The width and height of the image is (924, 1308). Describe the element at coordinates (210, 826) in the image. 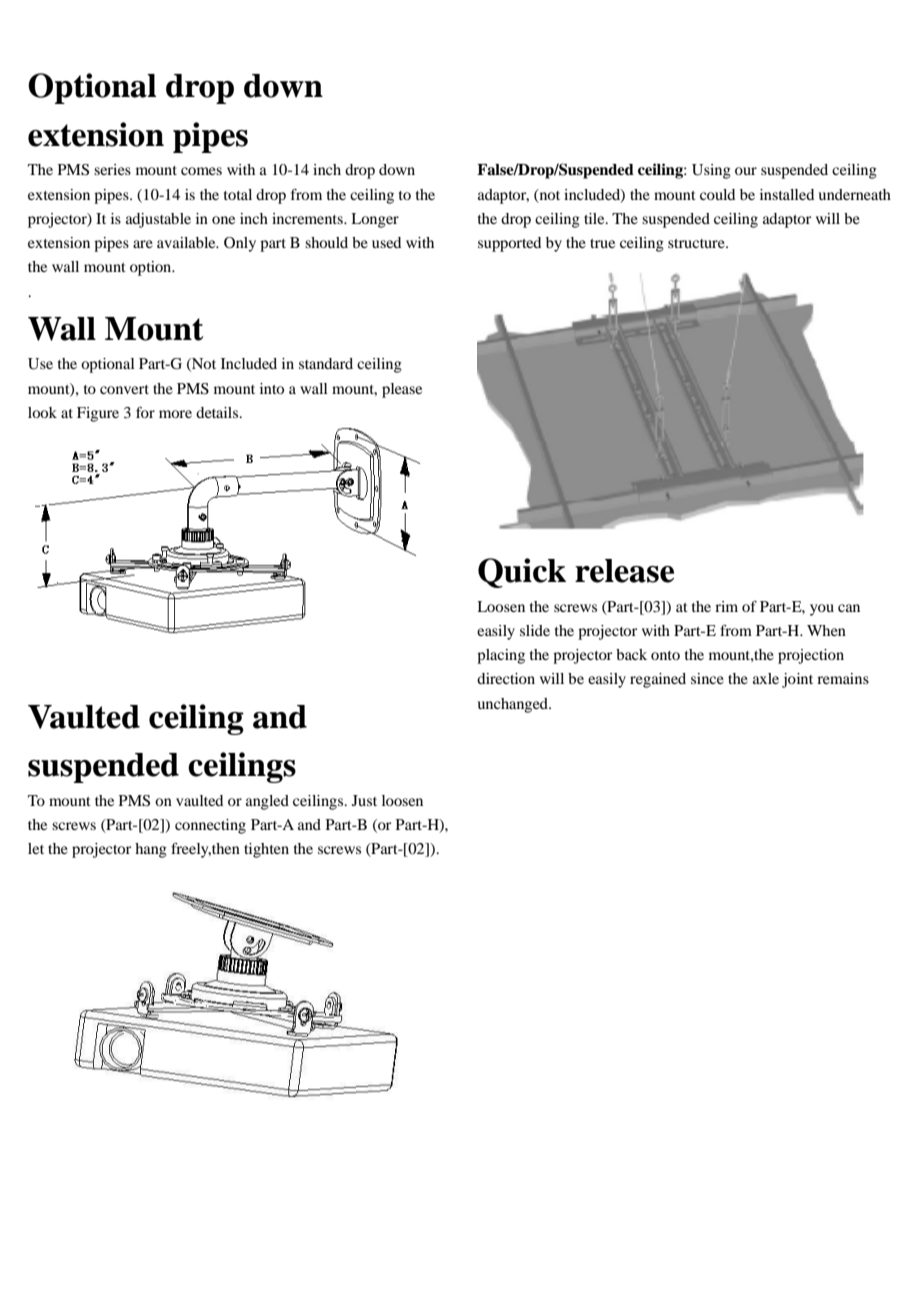

I see `connecting` at that location.
